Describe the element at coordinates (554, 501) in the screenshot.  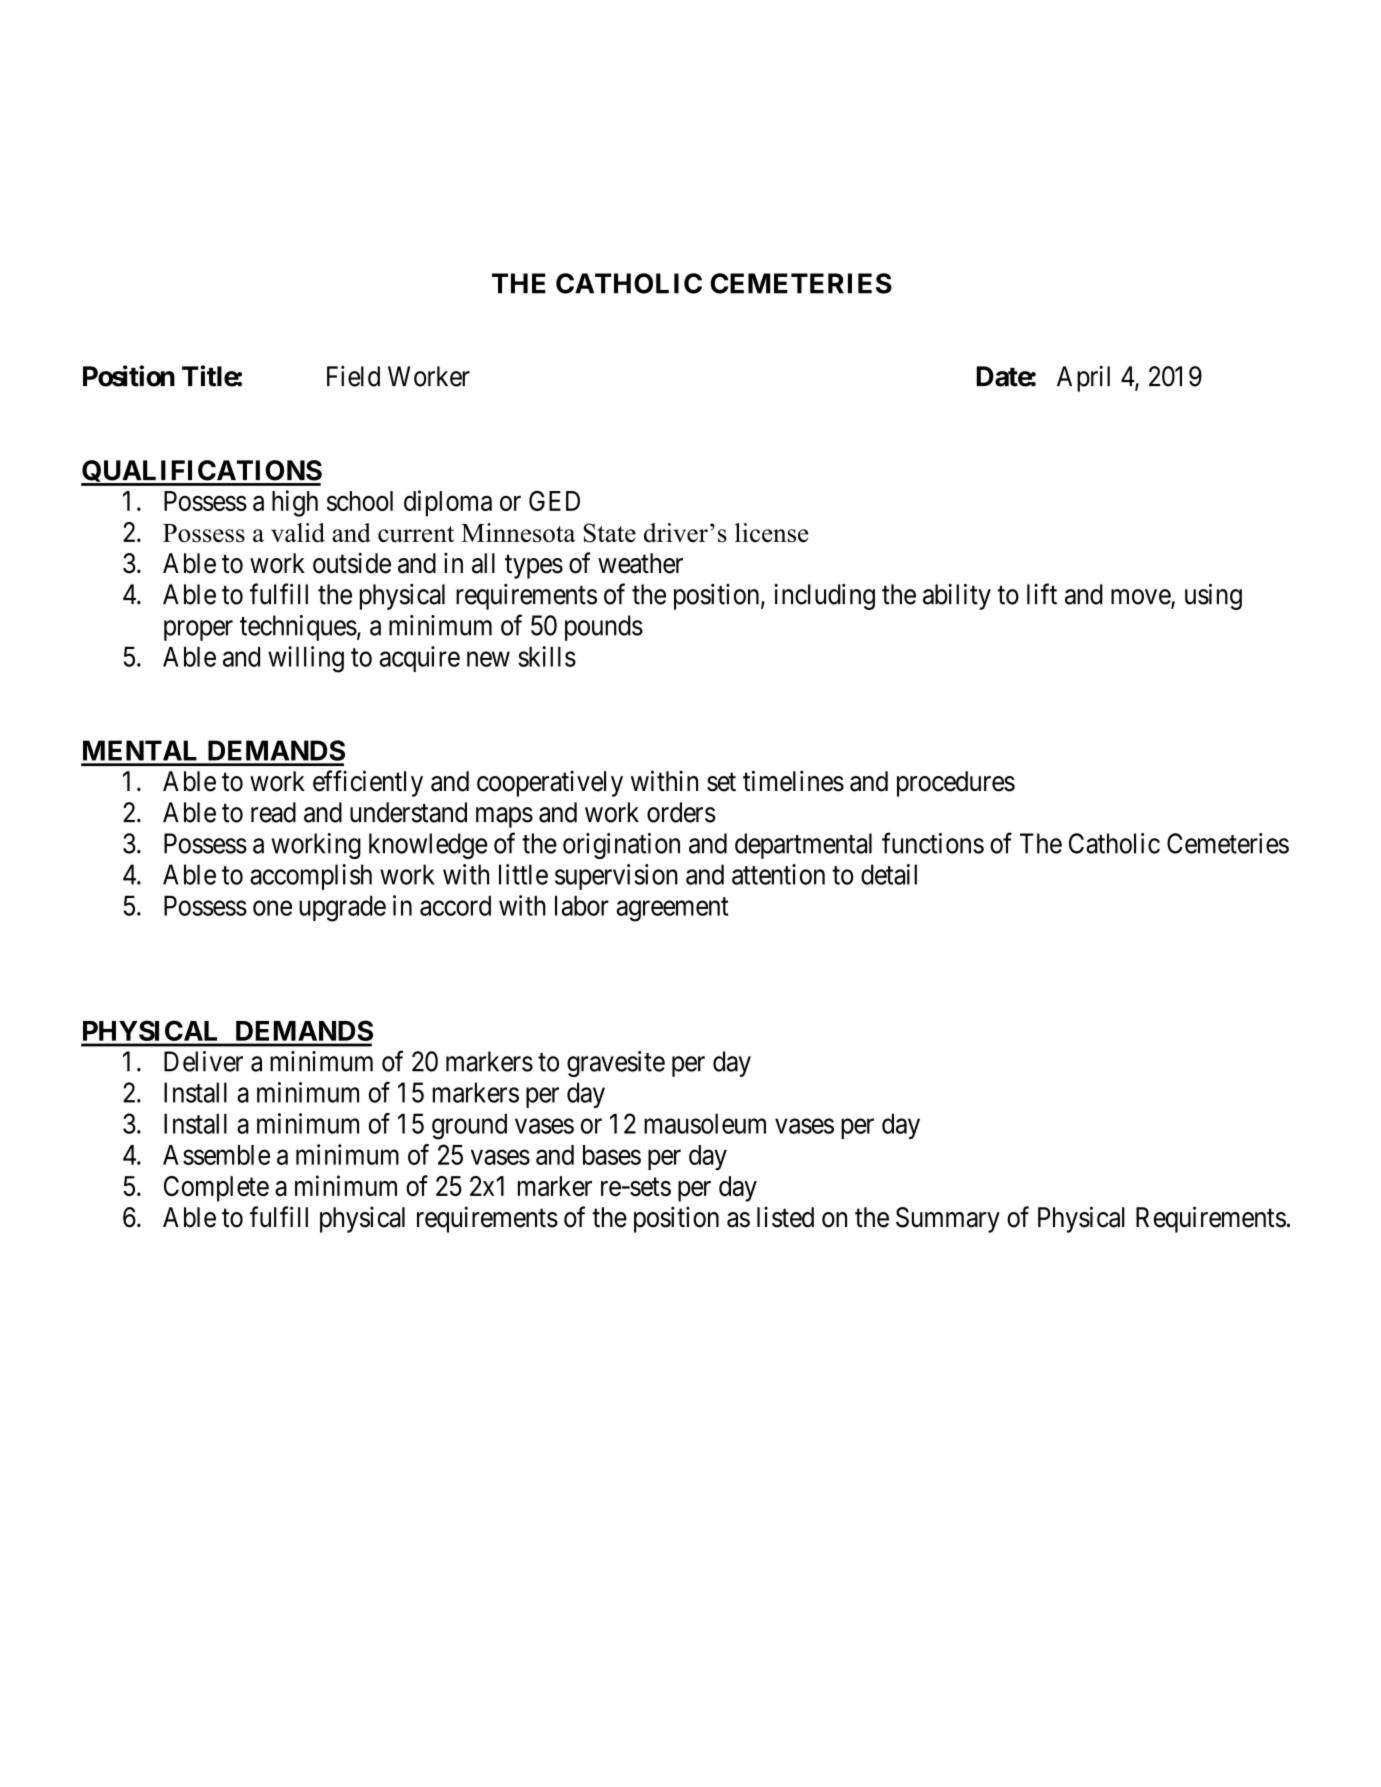
I see `GED` at that location.
